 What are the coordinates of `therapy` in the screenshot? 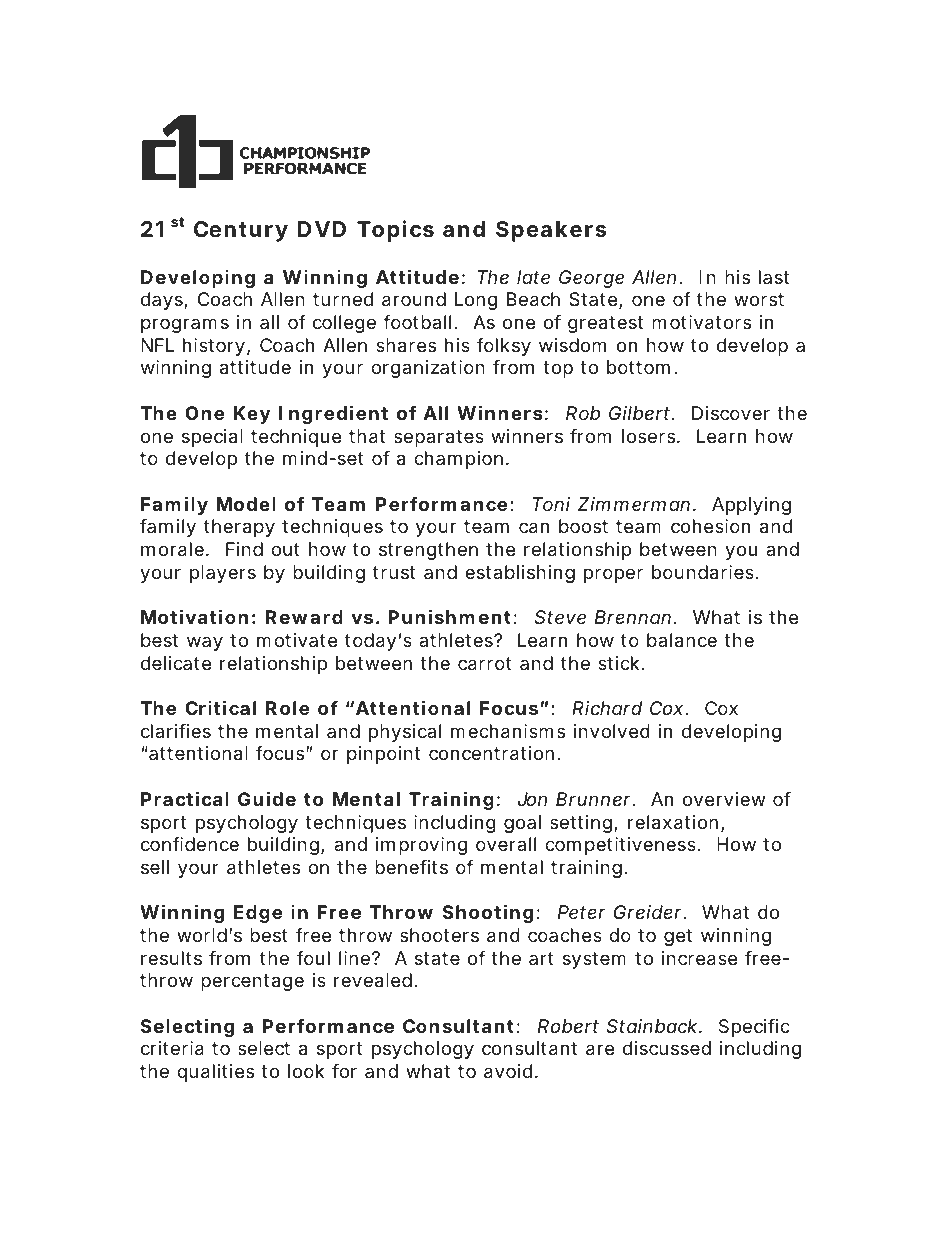 It's located at (239, 528).
